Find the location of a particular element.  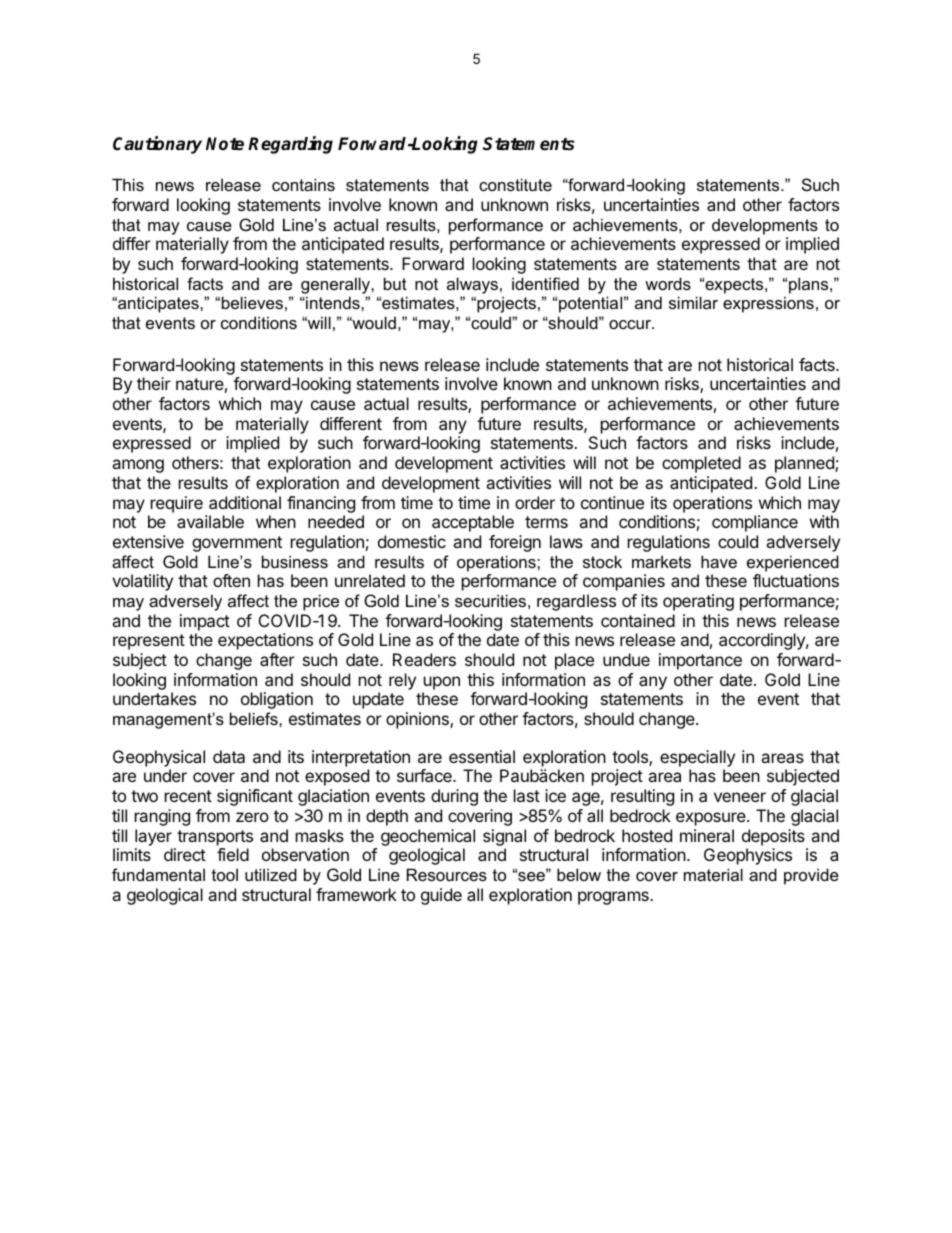

completed is located at coordinates (701, 464).
